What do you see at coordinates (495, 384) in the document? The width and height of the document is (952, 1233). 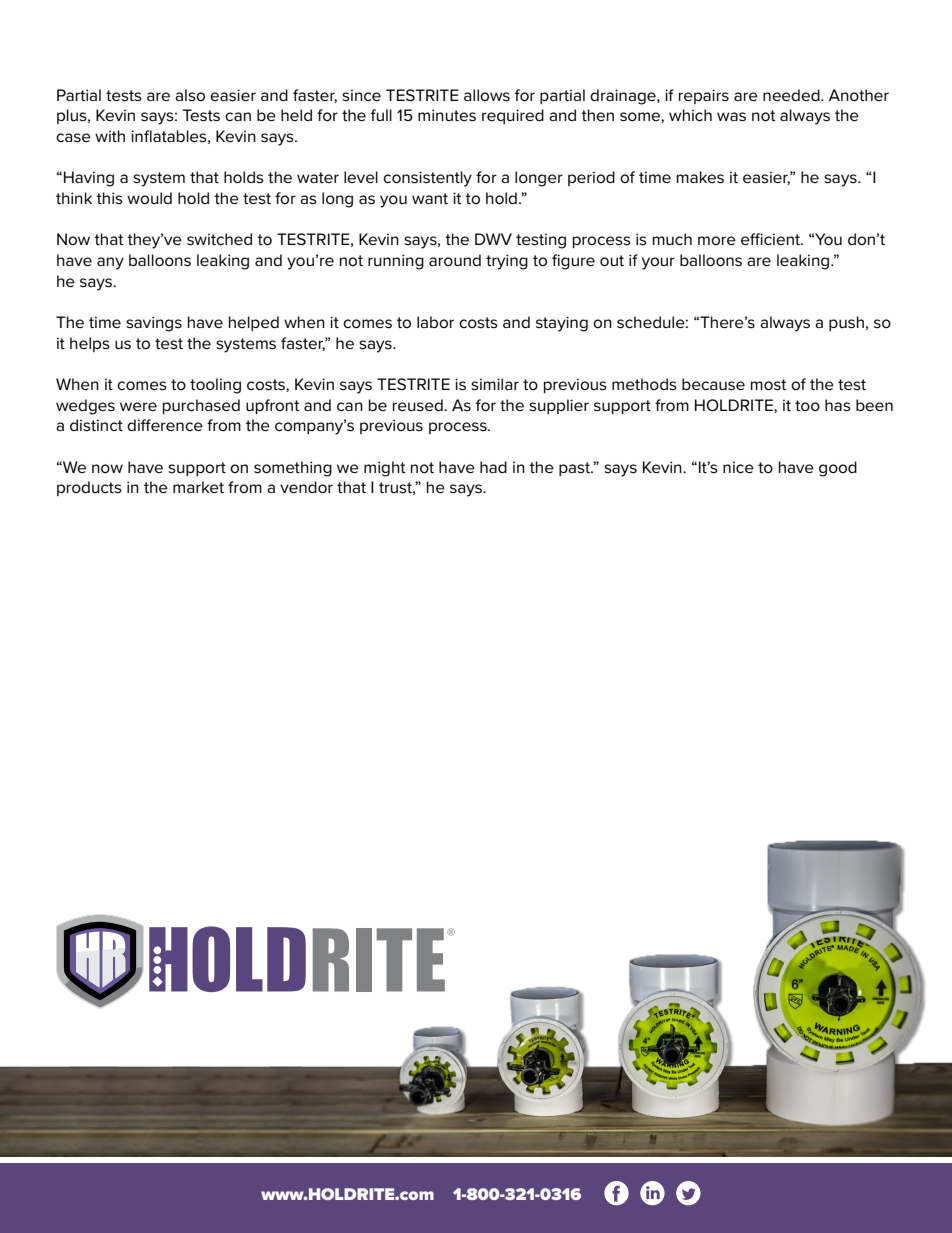 I see `similar` at bounding box center [495, 384].
